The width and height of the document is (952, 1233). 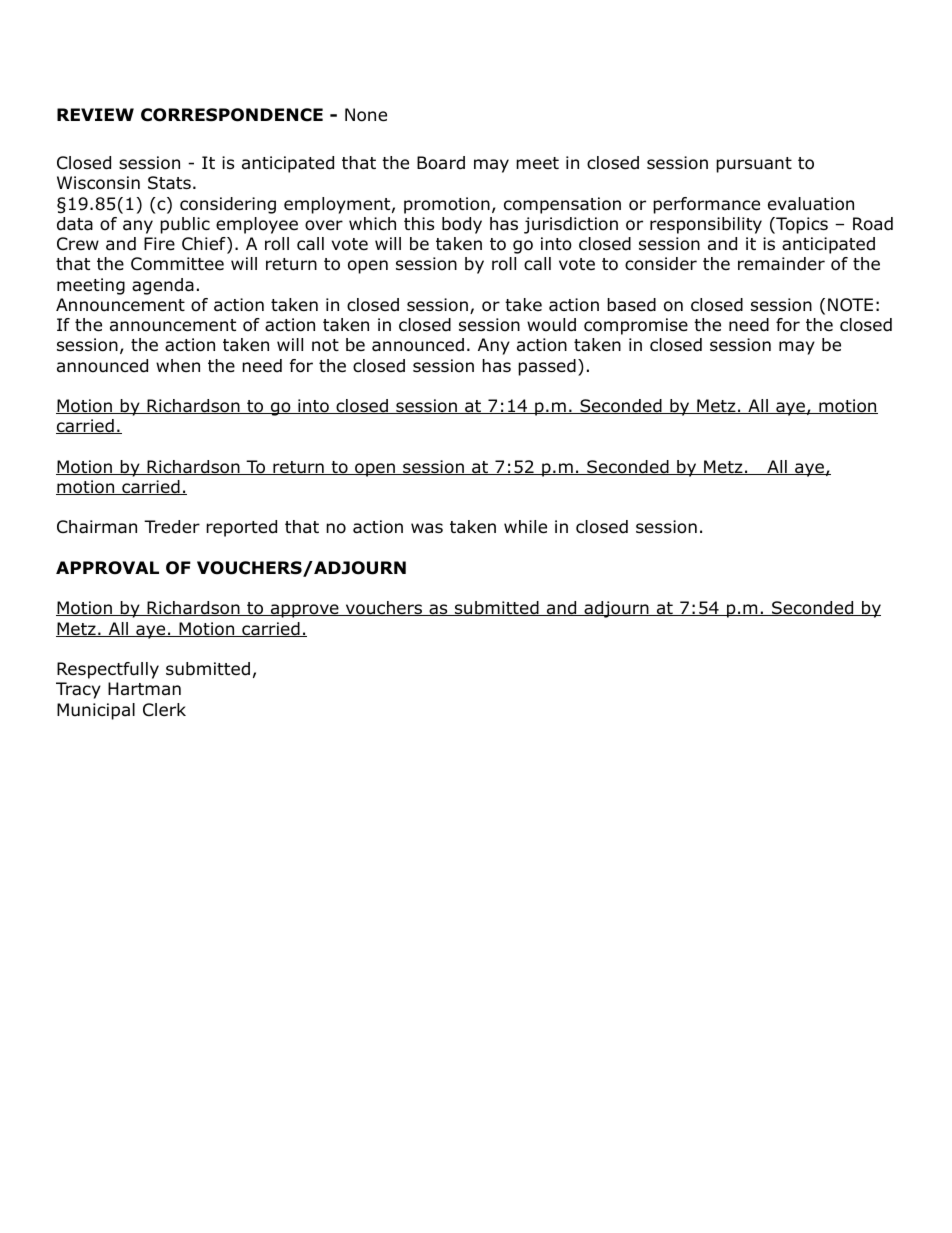 What do you see at coordinates (441, 163) in the document?
I see `Board` at bounding box center [441, 163].
